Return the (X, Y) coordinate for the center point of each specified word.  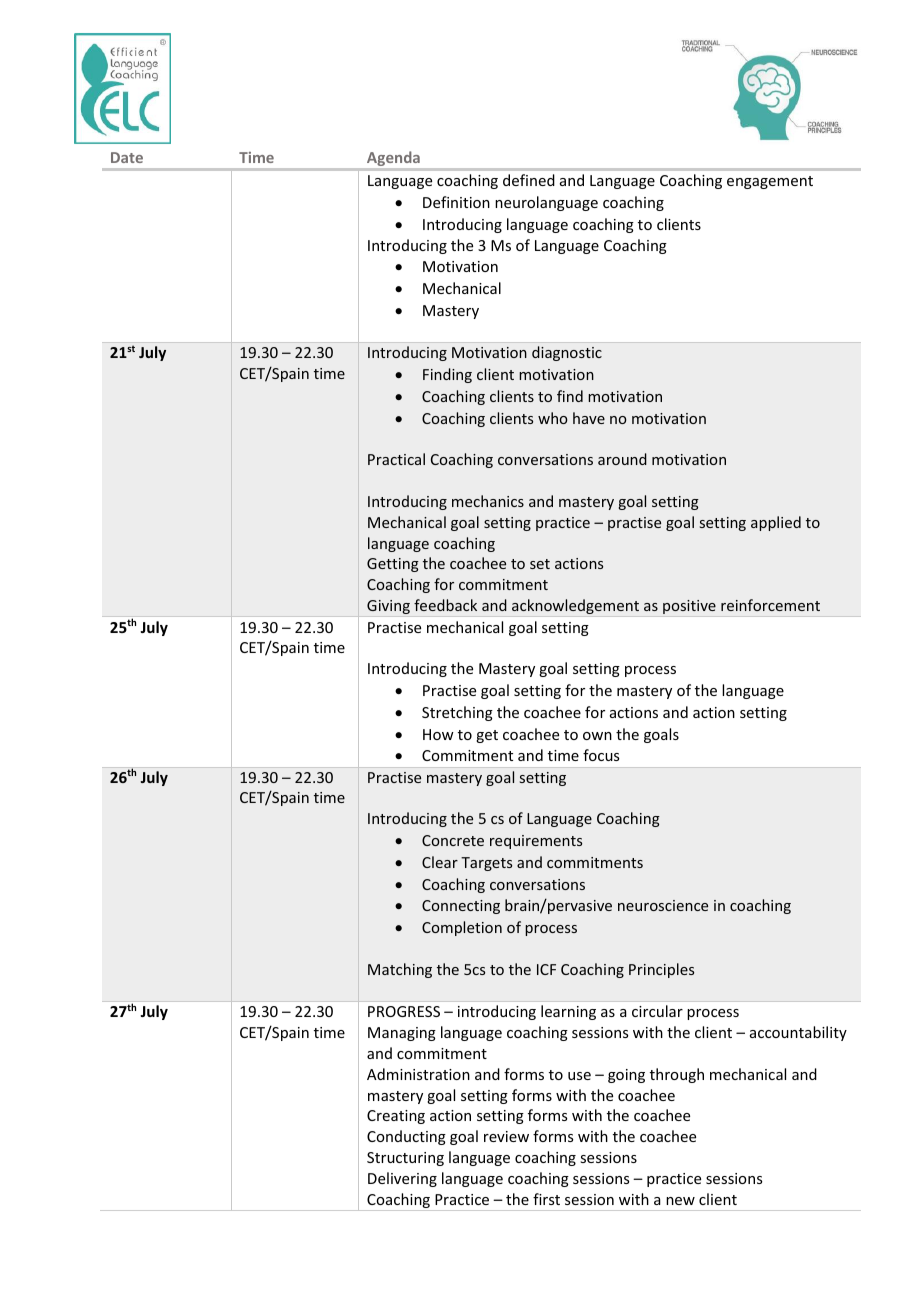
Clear (440, 862)
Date (127, 157)
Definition (456, 202)
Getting (393, 565)
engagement (770, 182)
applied (776, 523)
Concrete (453, 840)
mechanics (488, 501)
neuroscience (663, 905)
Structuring (405, 1159)
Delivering (402, 1179)
